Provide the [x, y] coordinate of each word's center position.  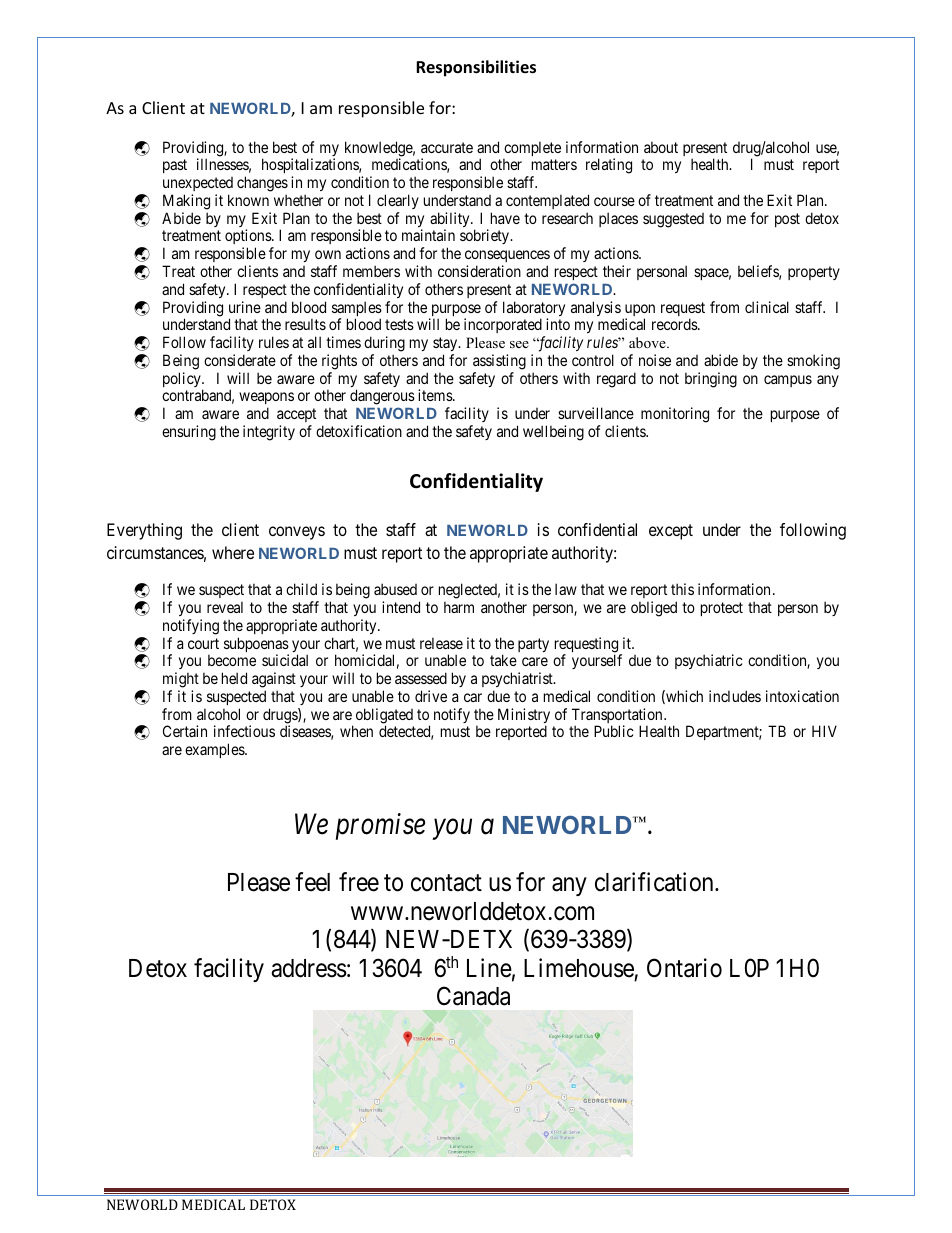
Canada [473, 996]
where [233, 552]
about [661, 147]
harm [459, 607]
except [671, 532]
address [309, 968]
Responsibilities [476, 68]
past [175, 166]
